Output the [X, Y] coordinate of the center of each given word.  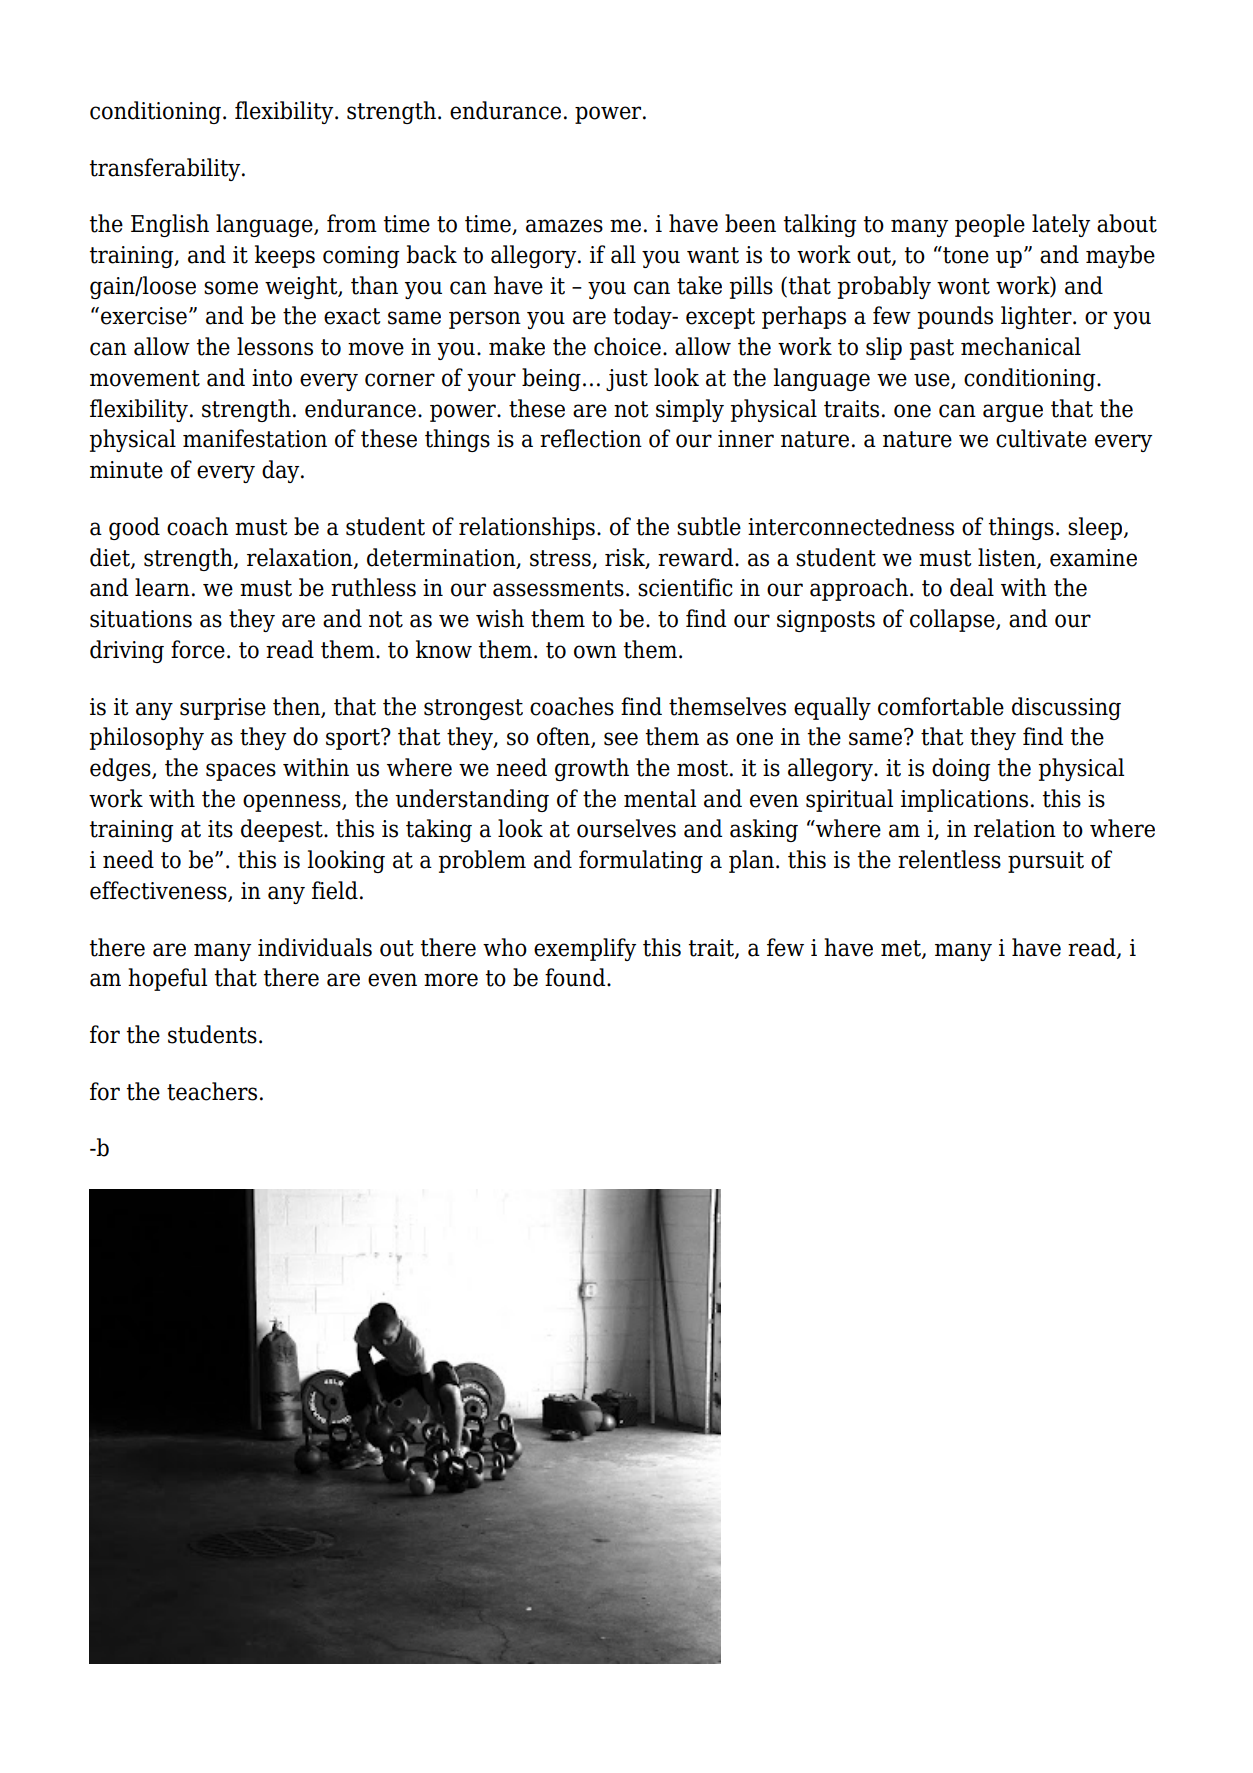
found [576, 977]
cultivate [1041, 438]
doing [961, 769]
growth [592, 769]
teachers [212, 1091]
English [170, 225]
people [990, 225]
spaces [241, 772]
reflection [591, 438]
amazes [564, 226]
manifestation [255, 438]
